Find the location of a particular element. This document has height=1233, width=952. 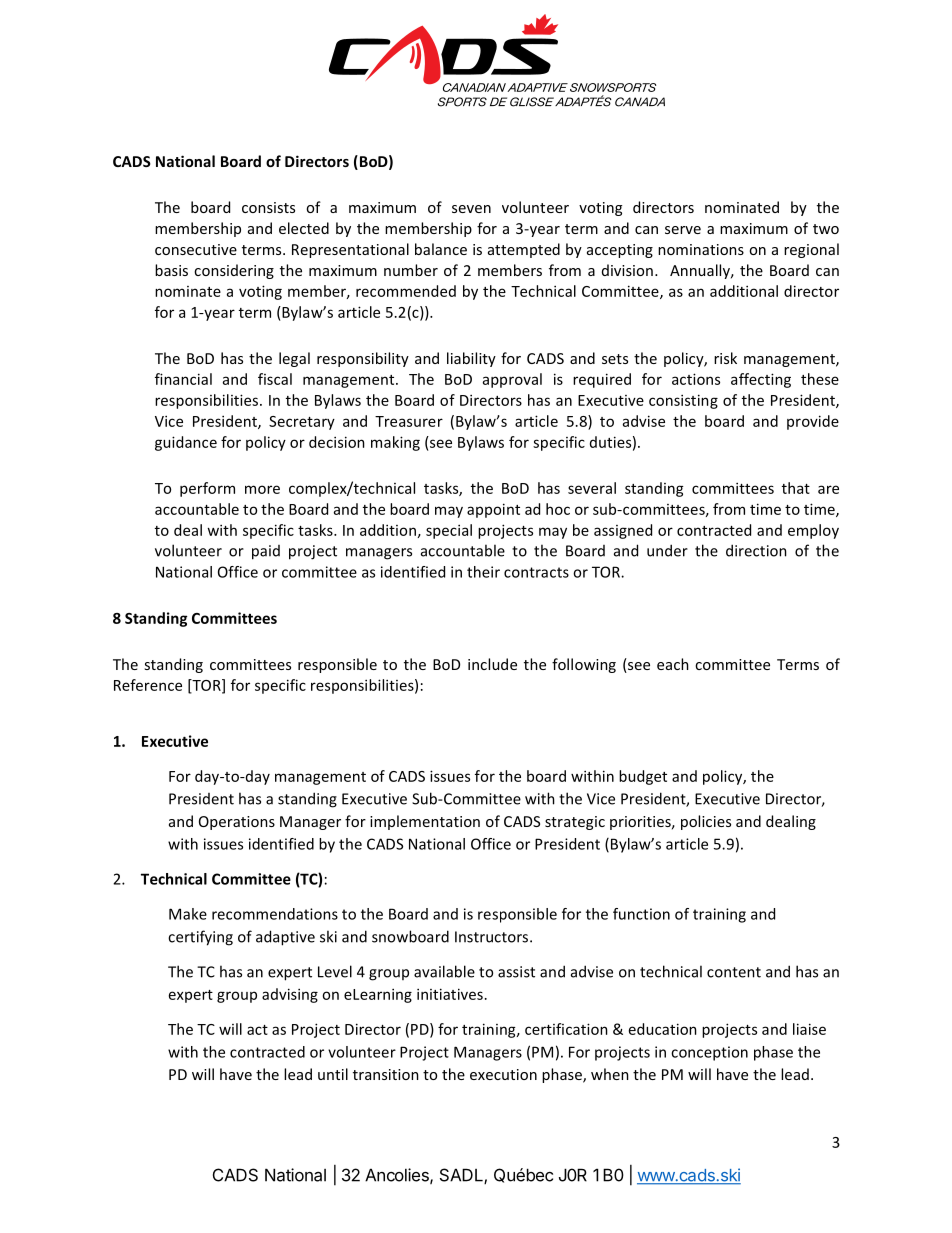

fiscal is located at coordinates (275, 379).
